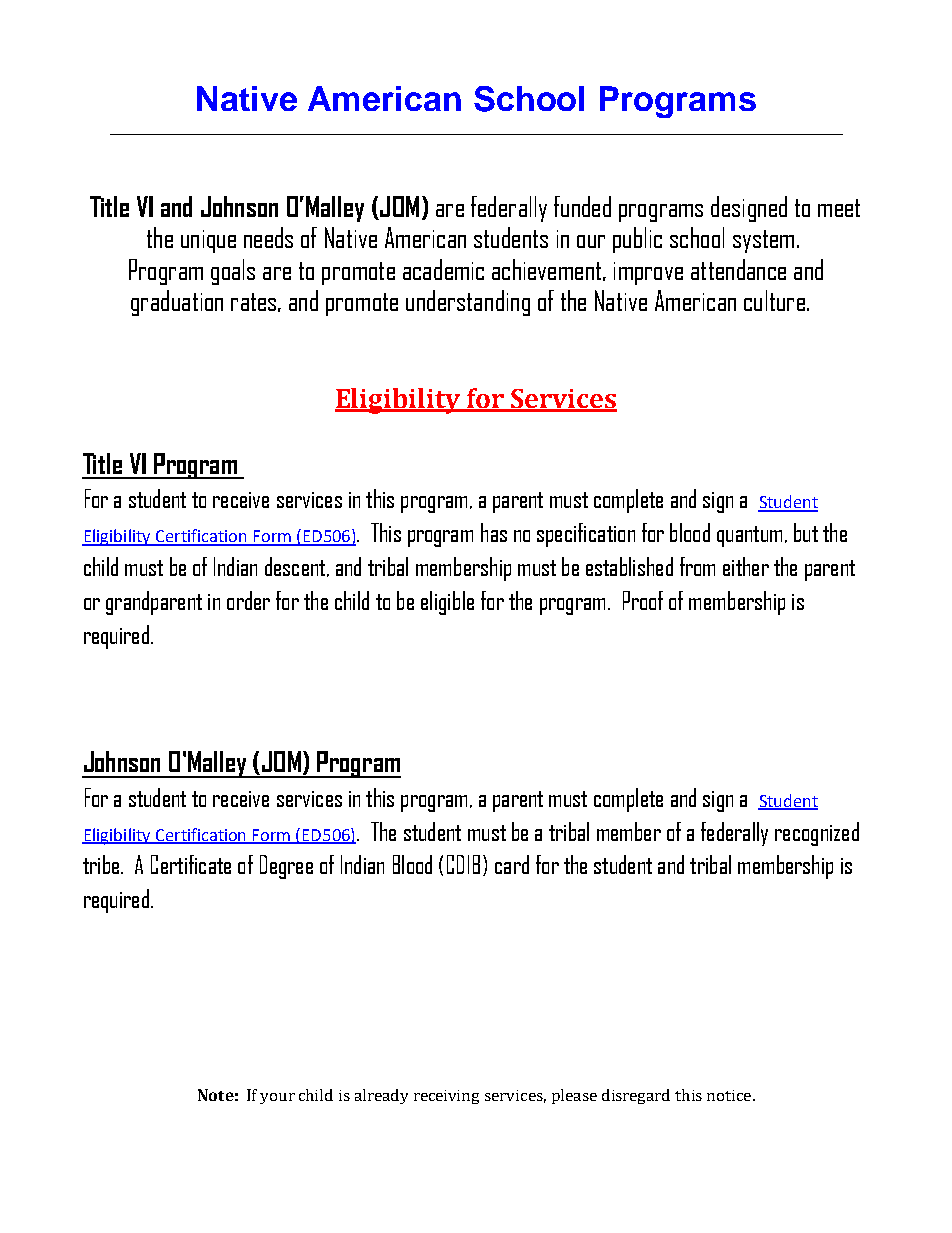  I want to click on recognized, so click(817, 834).
